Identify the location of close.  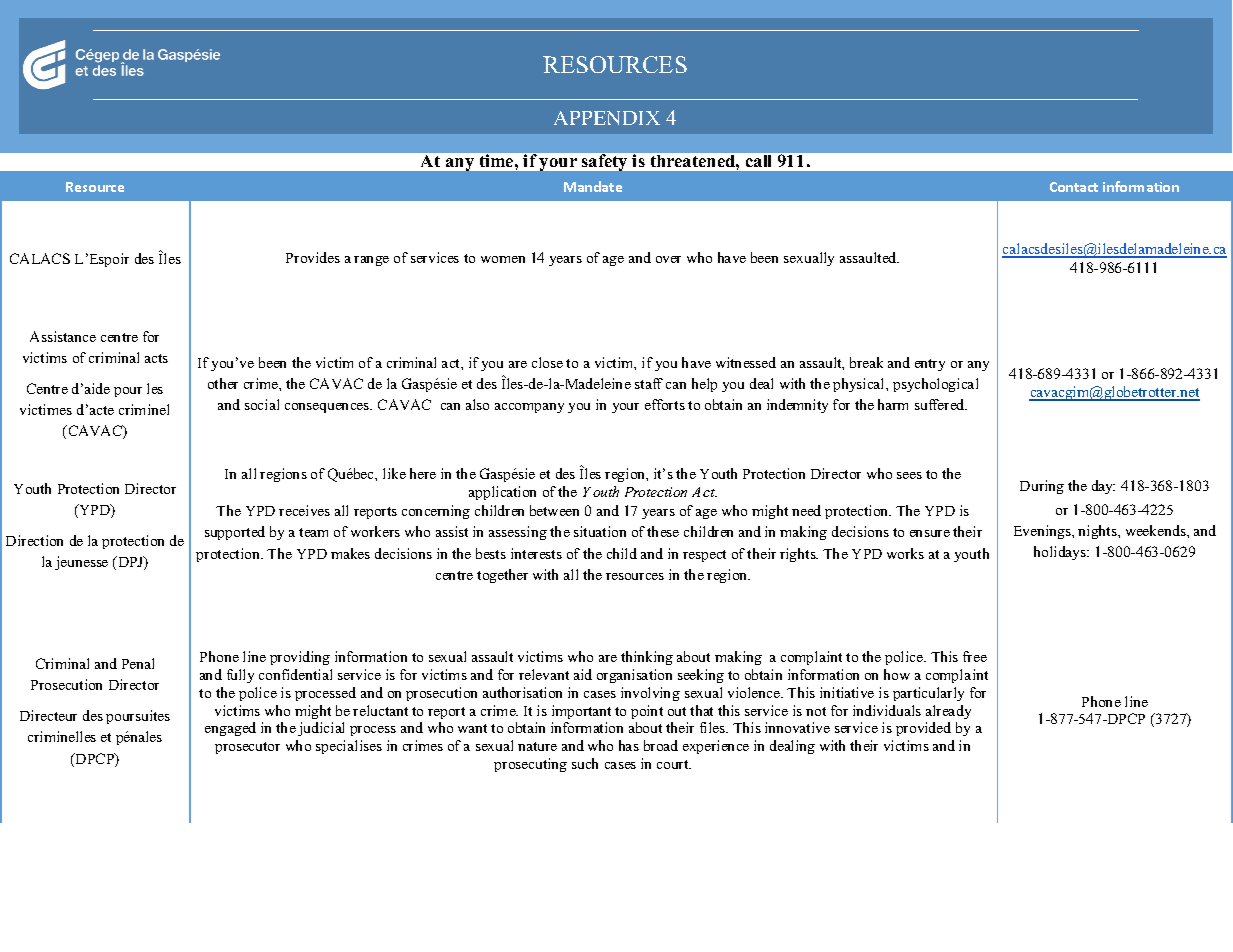
(547, 362).
